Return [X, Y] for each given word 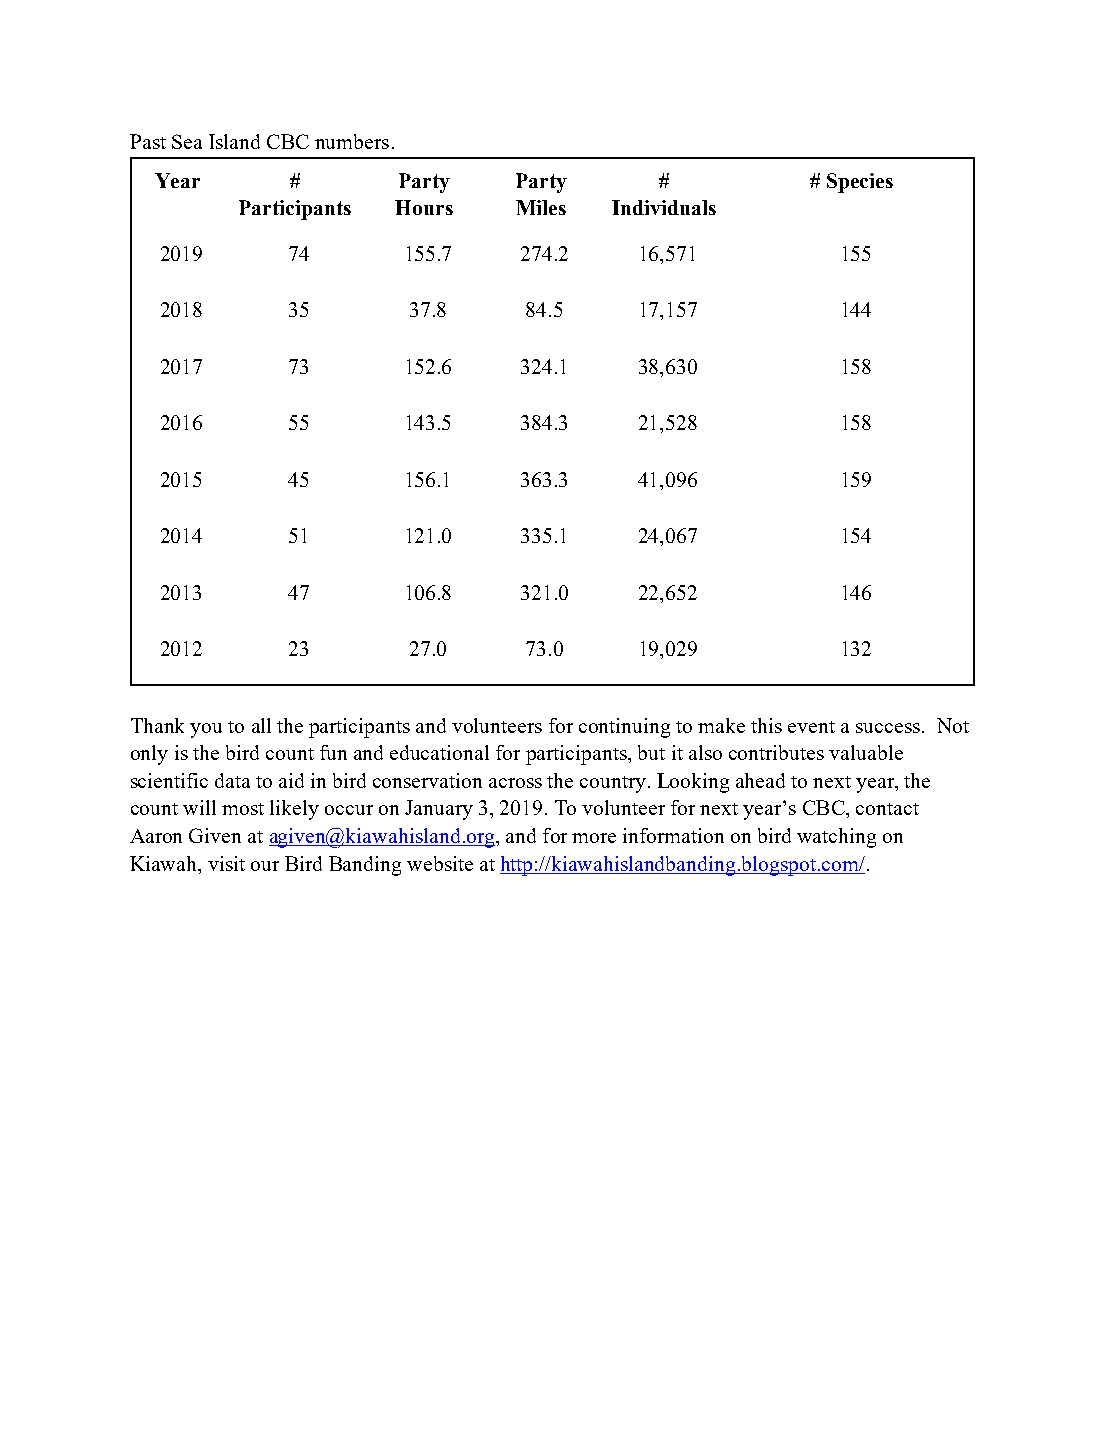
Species [860, 183]
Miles [541, 207]
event [811, 727]
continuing [624, 728]
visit [226, 863]
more [594, 838]
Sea [187, 141]
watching [836, 838]
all [261, 725]
